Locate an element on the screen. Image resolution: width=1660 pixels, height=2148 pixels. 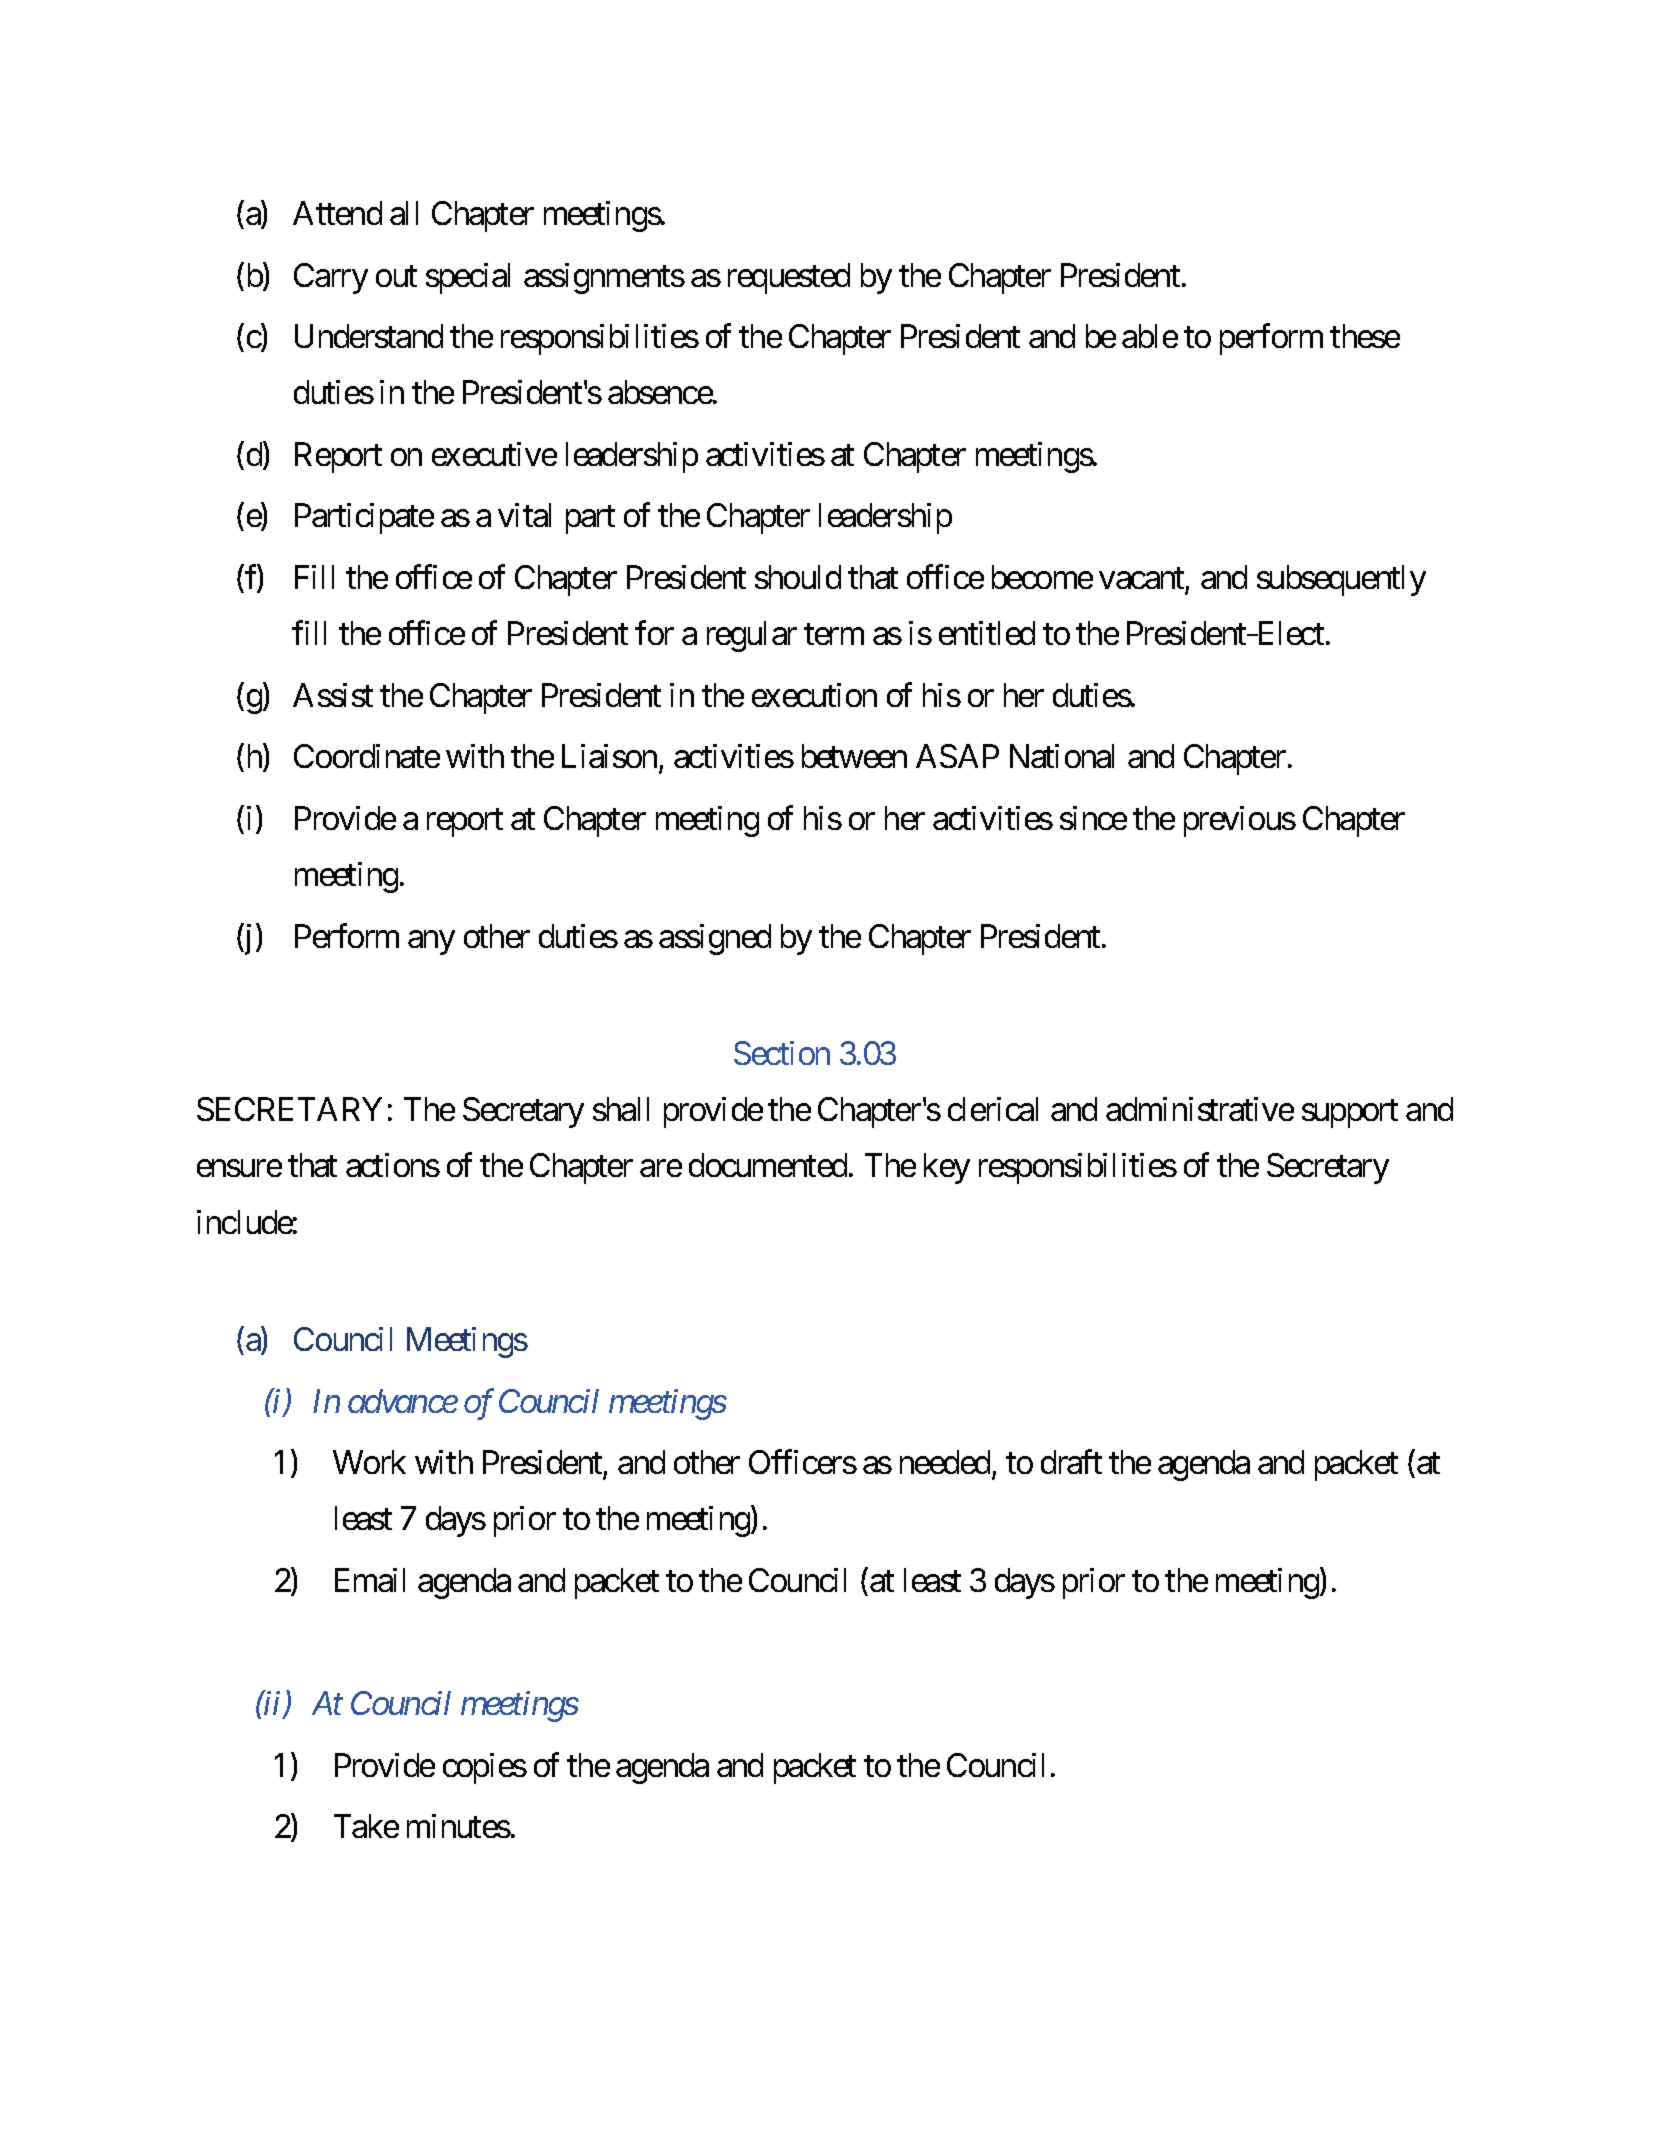
special is located at coordinates (468, 278).
